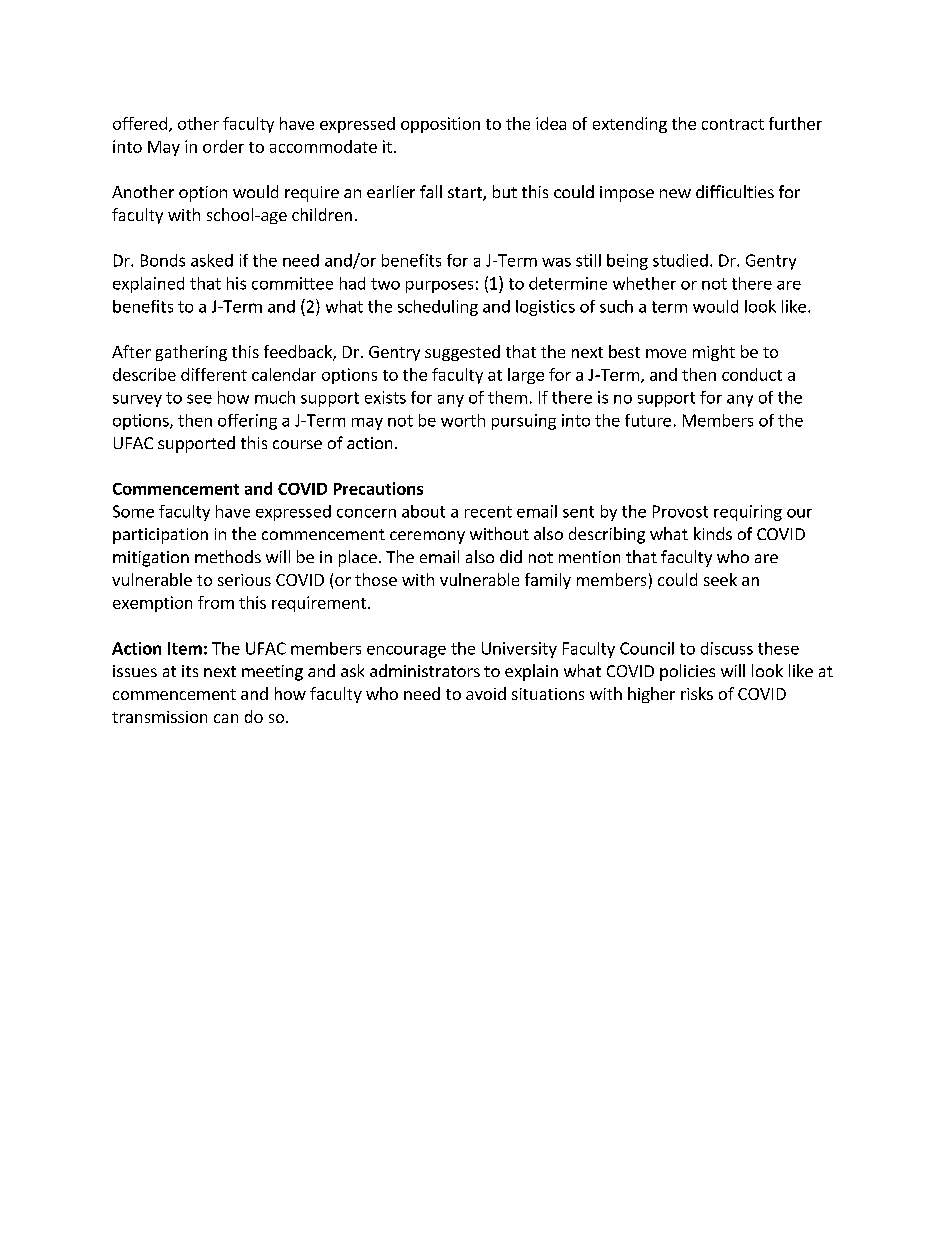 The image size is (952, 1233). Describe the element at coordinates (486, 693) in the image. I see `avoid` at that location.
